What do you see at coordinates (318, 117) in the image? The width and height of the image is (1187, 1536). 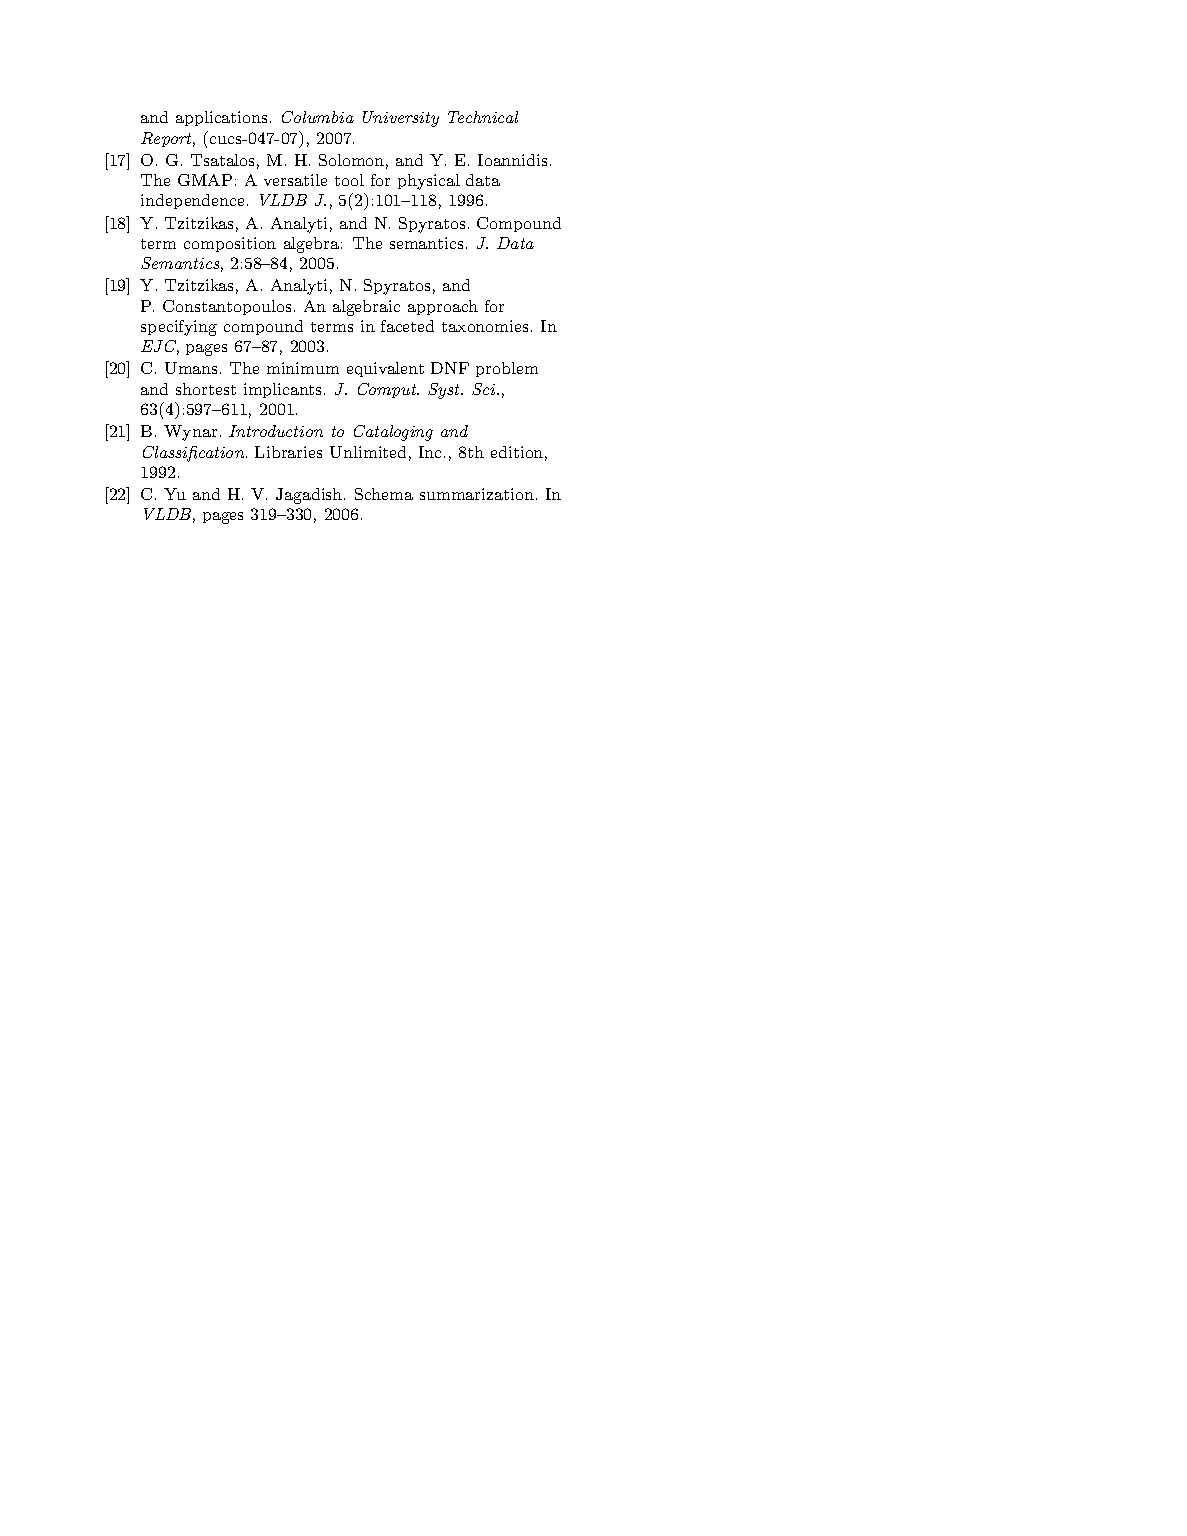 I see `Columbia` at bounding box center [318, 117].
